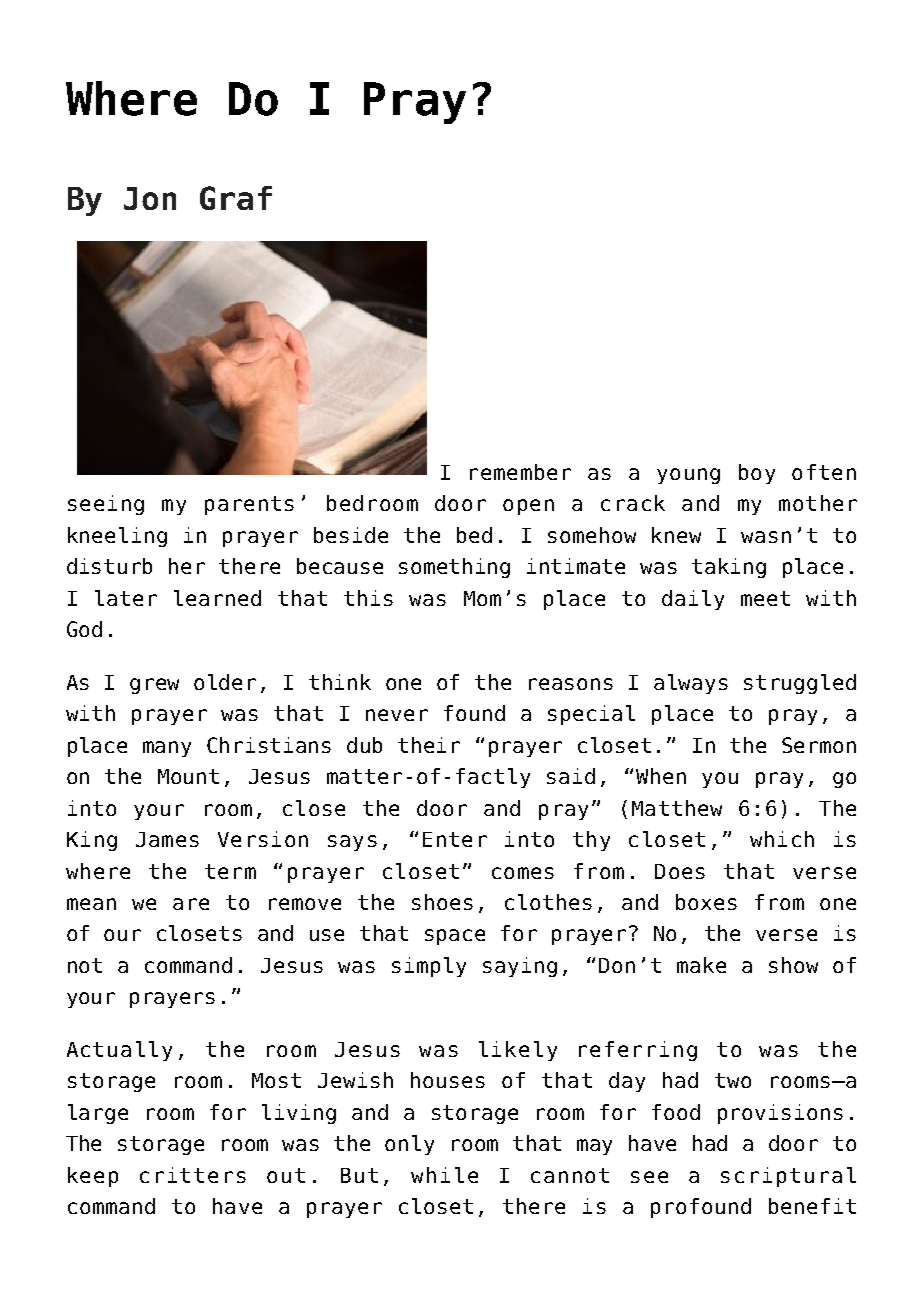 This screenshot has width=924, height=1308. I want to click on never, so click(397, 715).
